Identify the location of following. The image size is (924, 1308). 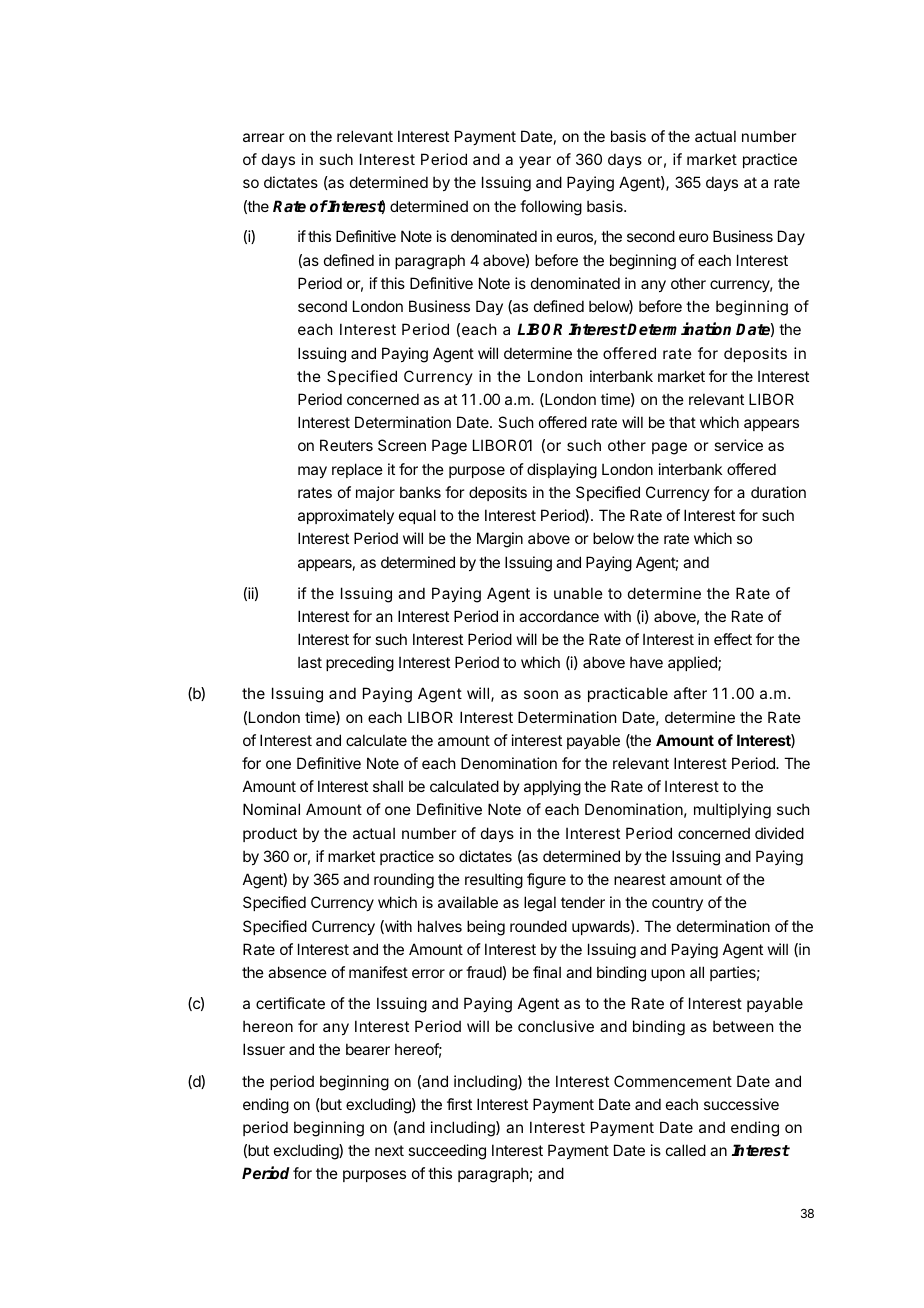
(551, 208).
